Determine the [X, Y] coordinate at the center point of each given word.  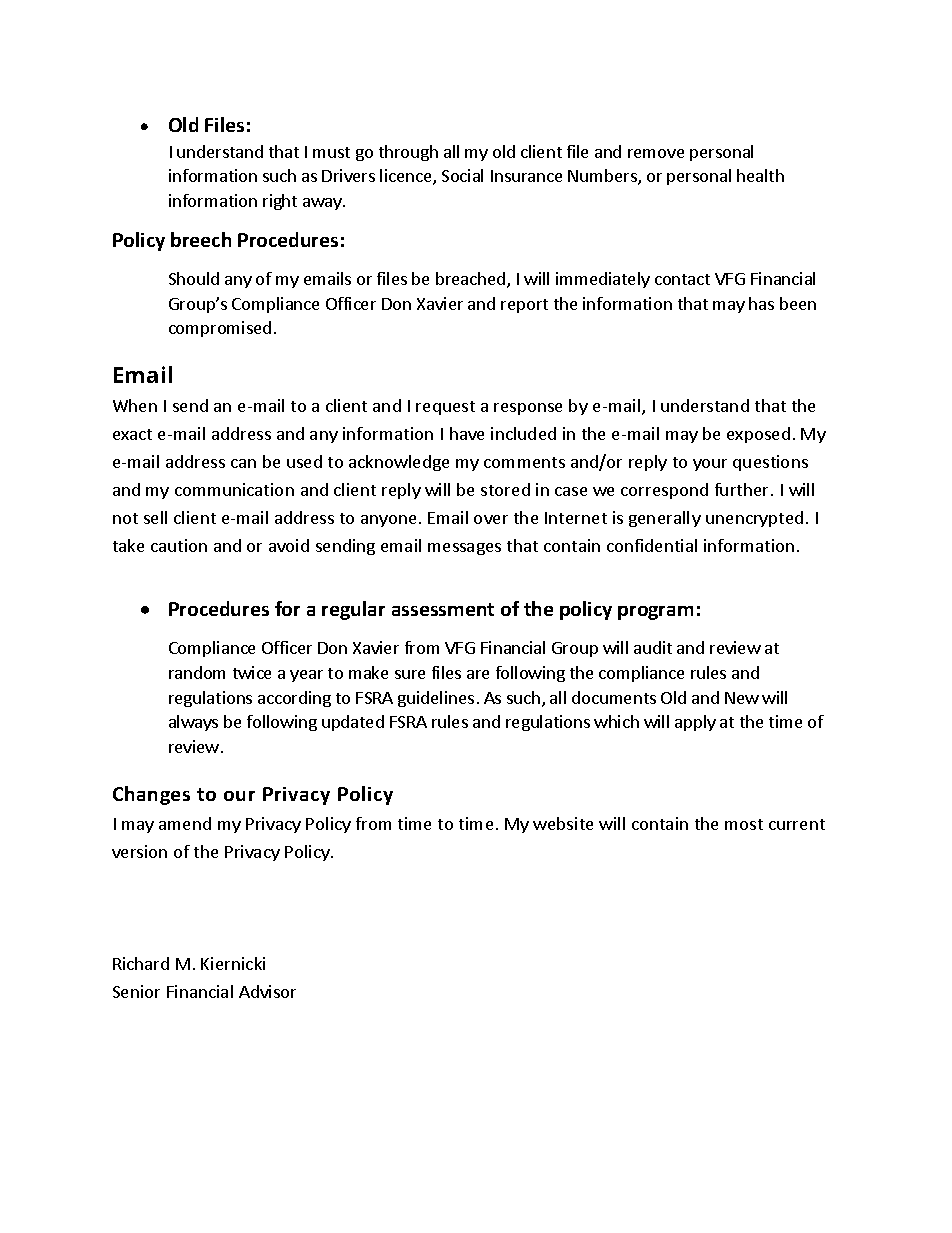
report [524, 306]
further [741, 489]
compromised [220, 329]
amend [185, 823]
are [478, 674]
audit [653, 647]
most [744, 824]
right [280, 202]
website [563, 823]
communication [234, 489]
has [761, 303]
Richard [141, 963]
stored [505, 489]
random [197, 672]
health [760, 175]
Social [462, 175]
